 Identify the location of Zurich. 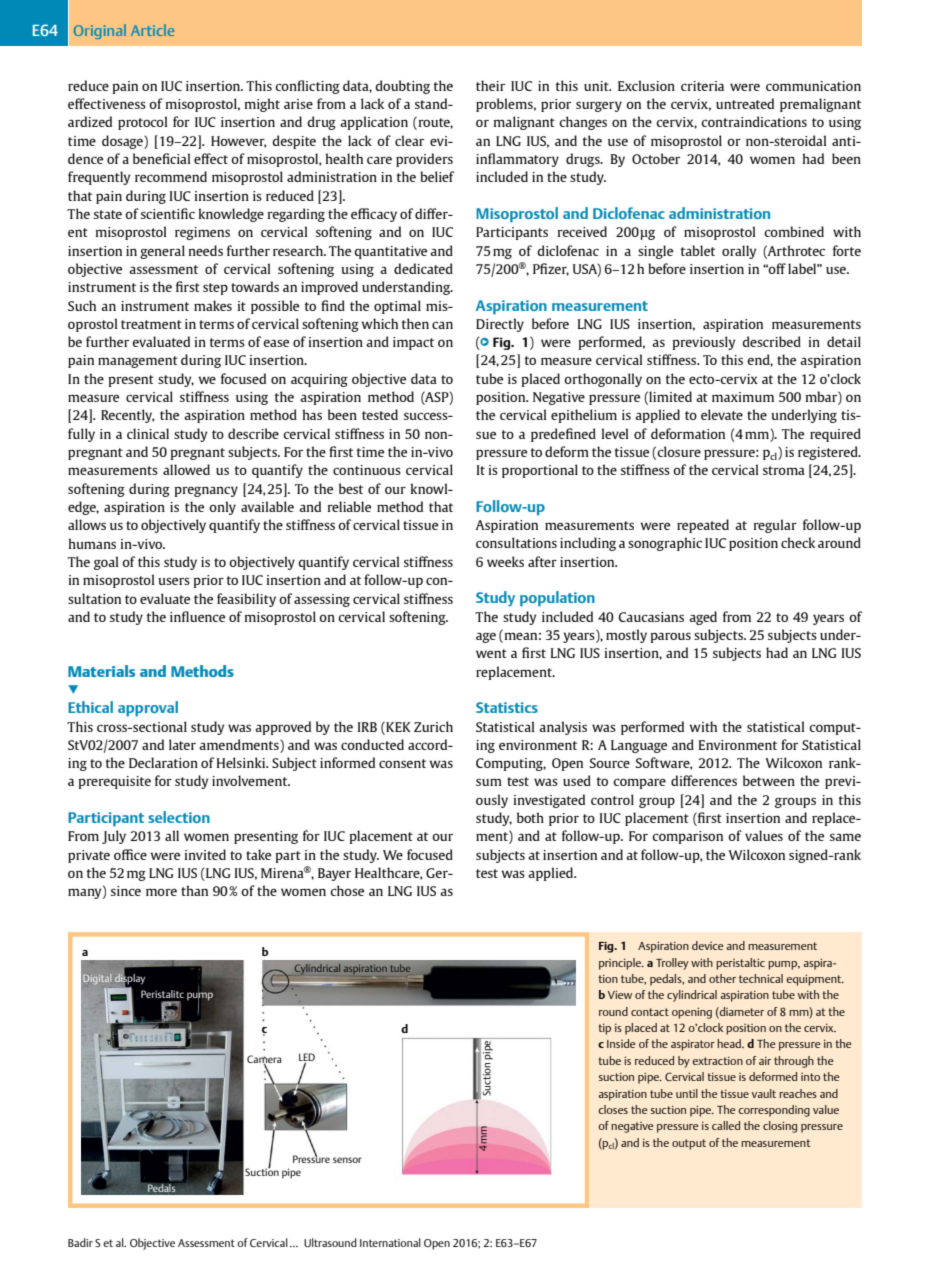
(433, 726).
